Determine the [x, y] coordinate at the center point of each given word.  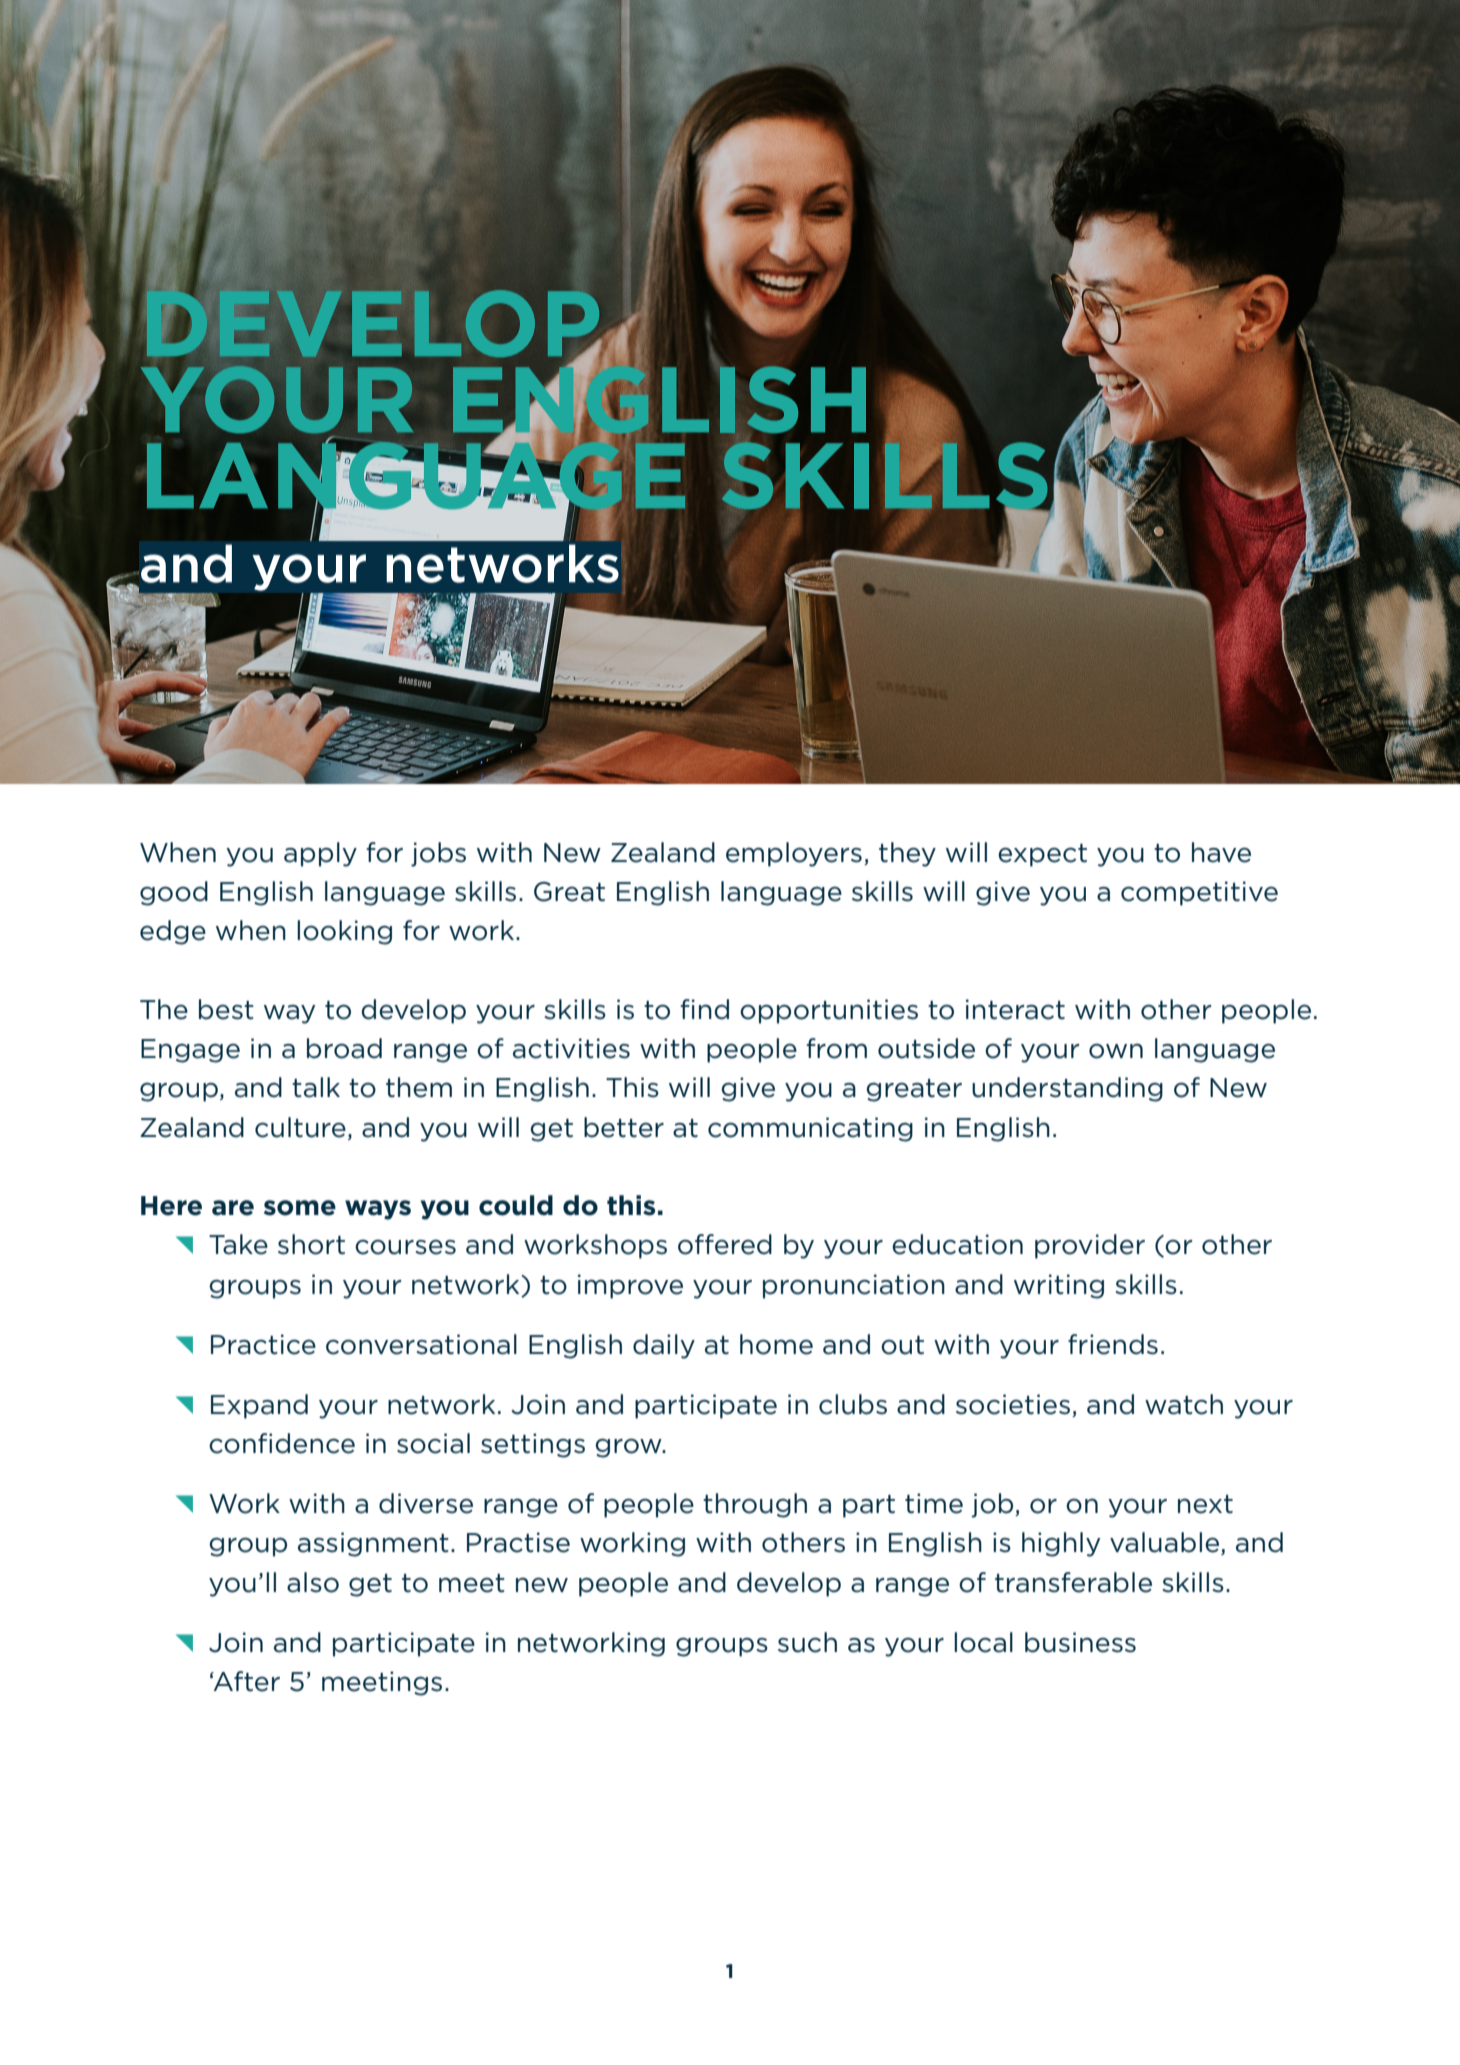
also [313, 1582]
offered [725, 1244]
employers [794, 854]
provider [1090, 1246]
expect [1042, 855]
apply [320, 854]
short [311, 1244]
